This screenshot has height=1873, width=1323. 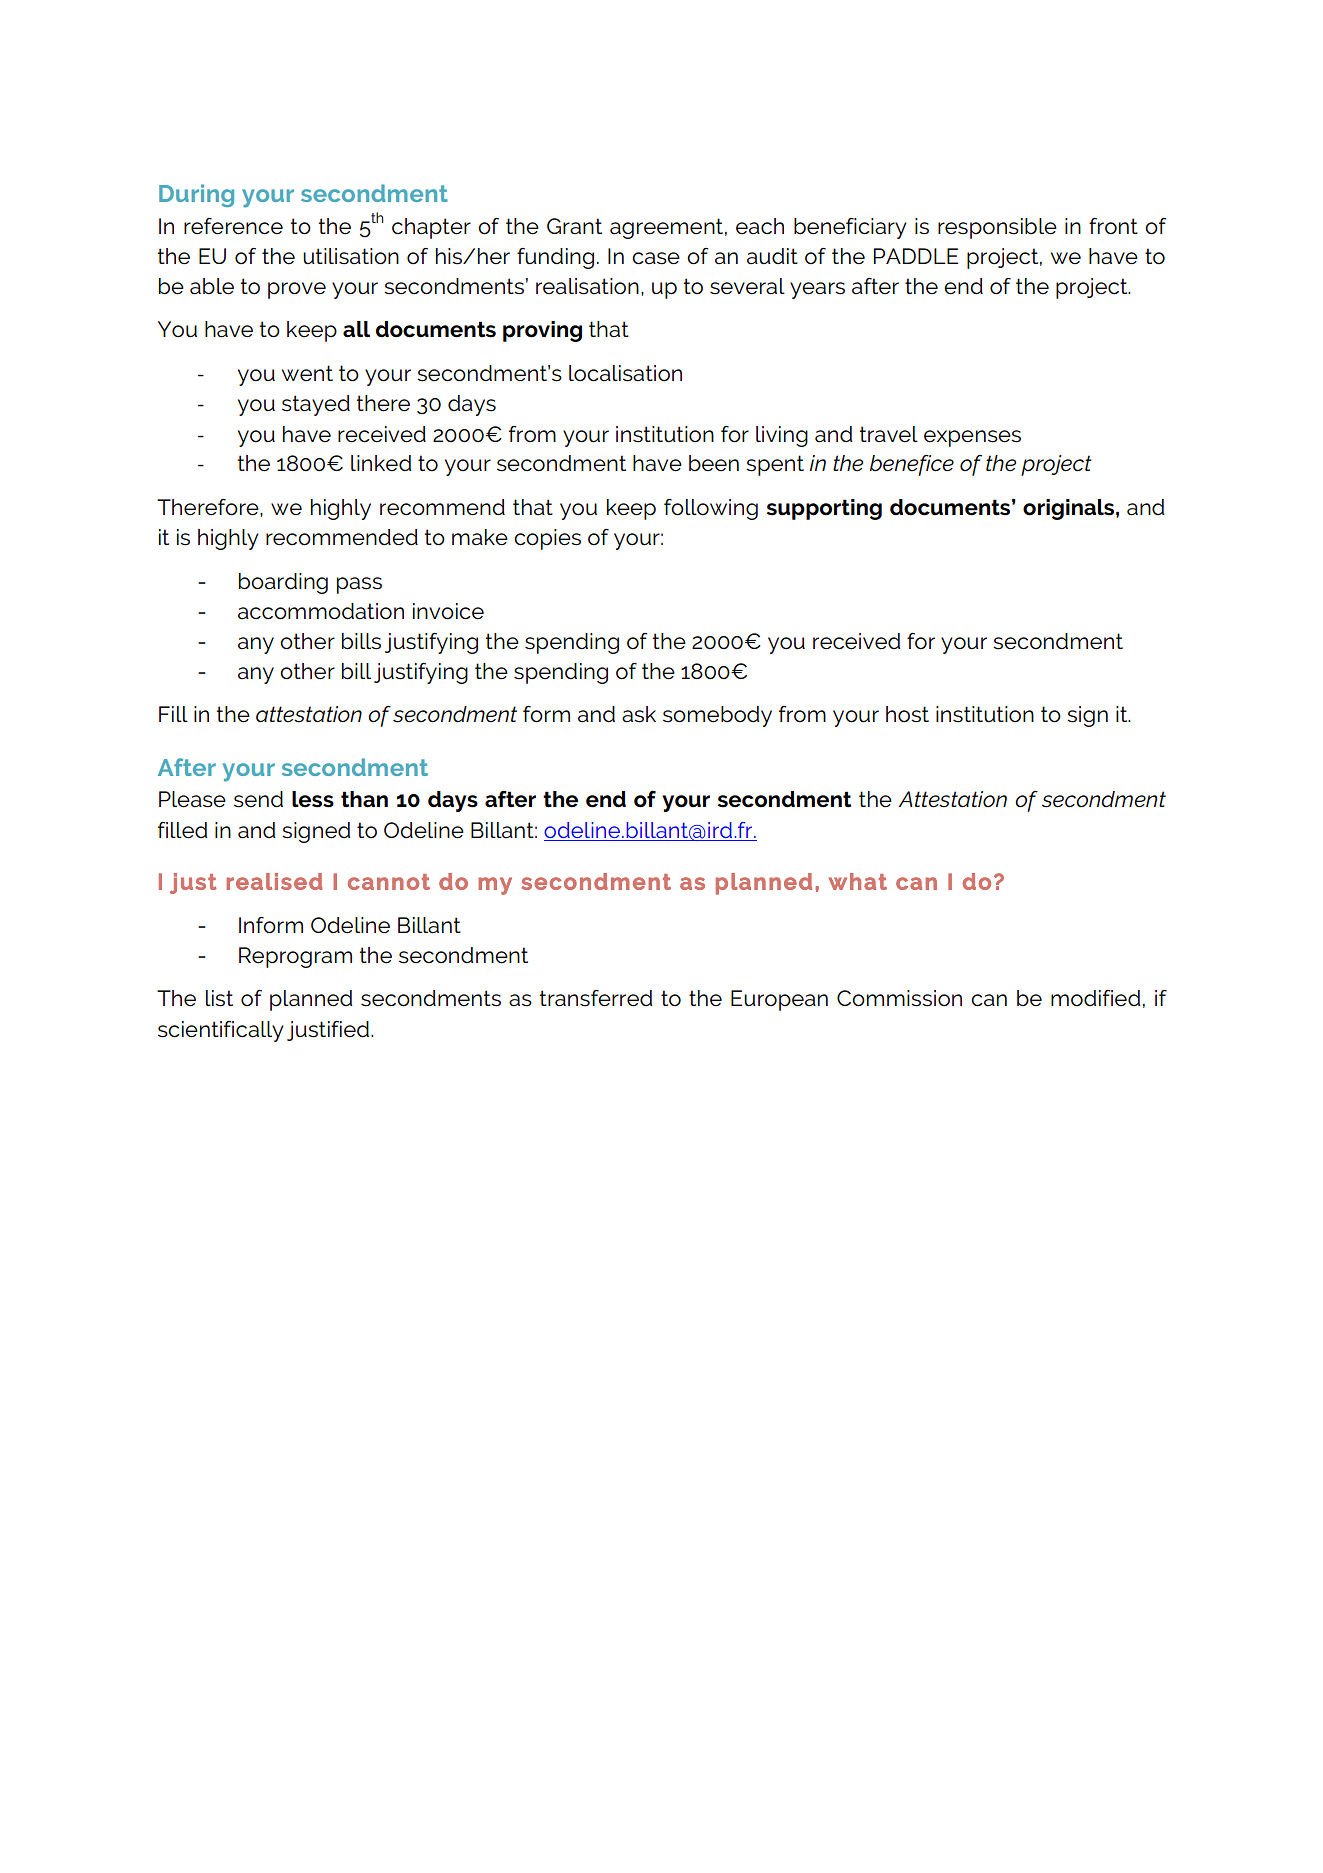 I want to click on linked, so click(x=381, y=463).
